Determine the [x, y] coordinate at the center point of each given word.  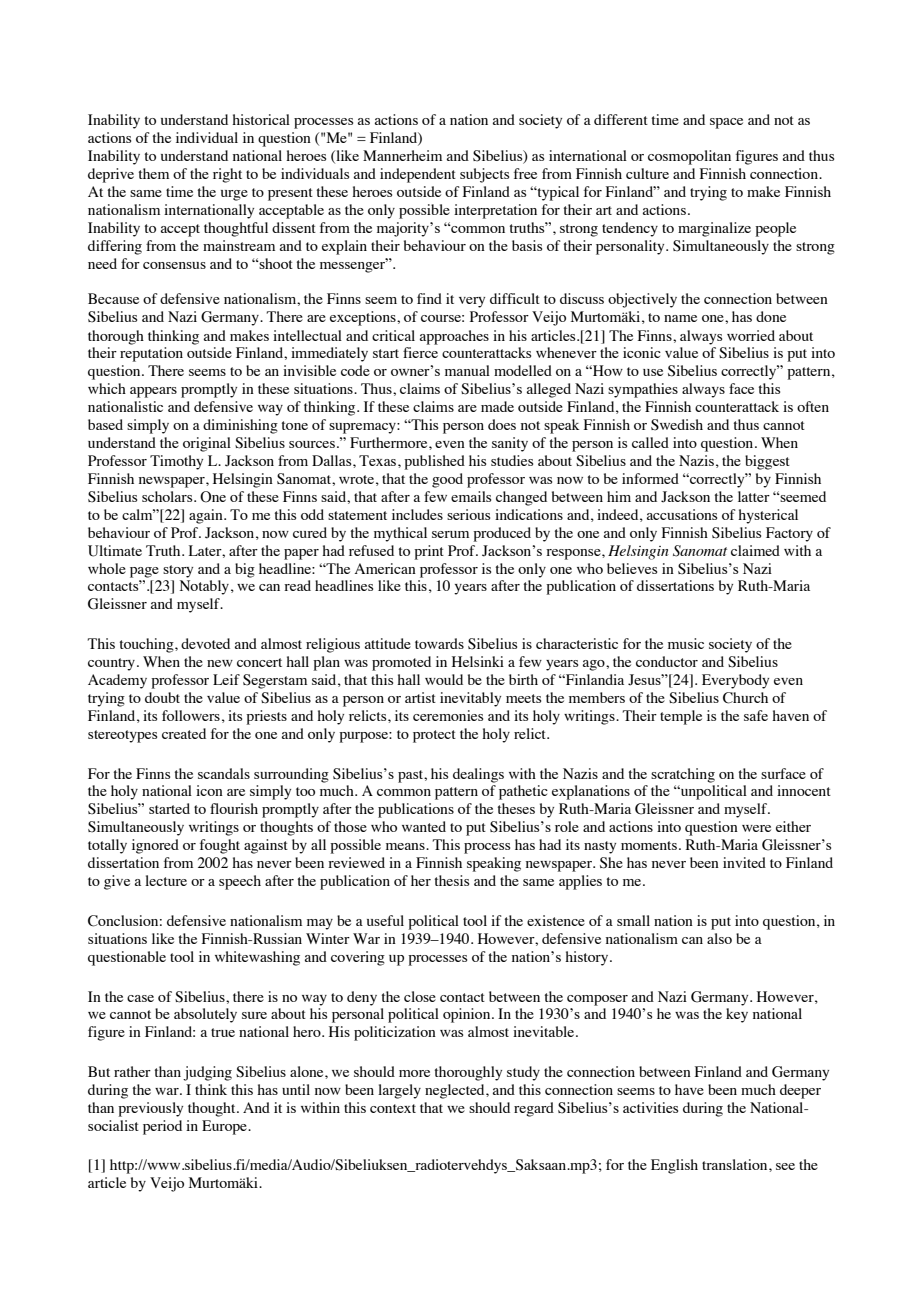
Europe [225, 1127]
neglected [456, 1091]
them [154, 173]
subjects [484, 175]
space [726, 123]
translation [736, 1164]
